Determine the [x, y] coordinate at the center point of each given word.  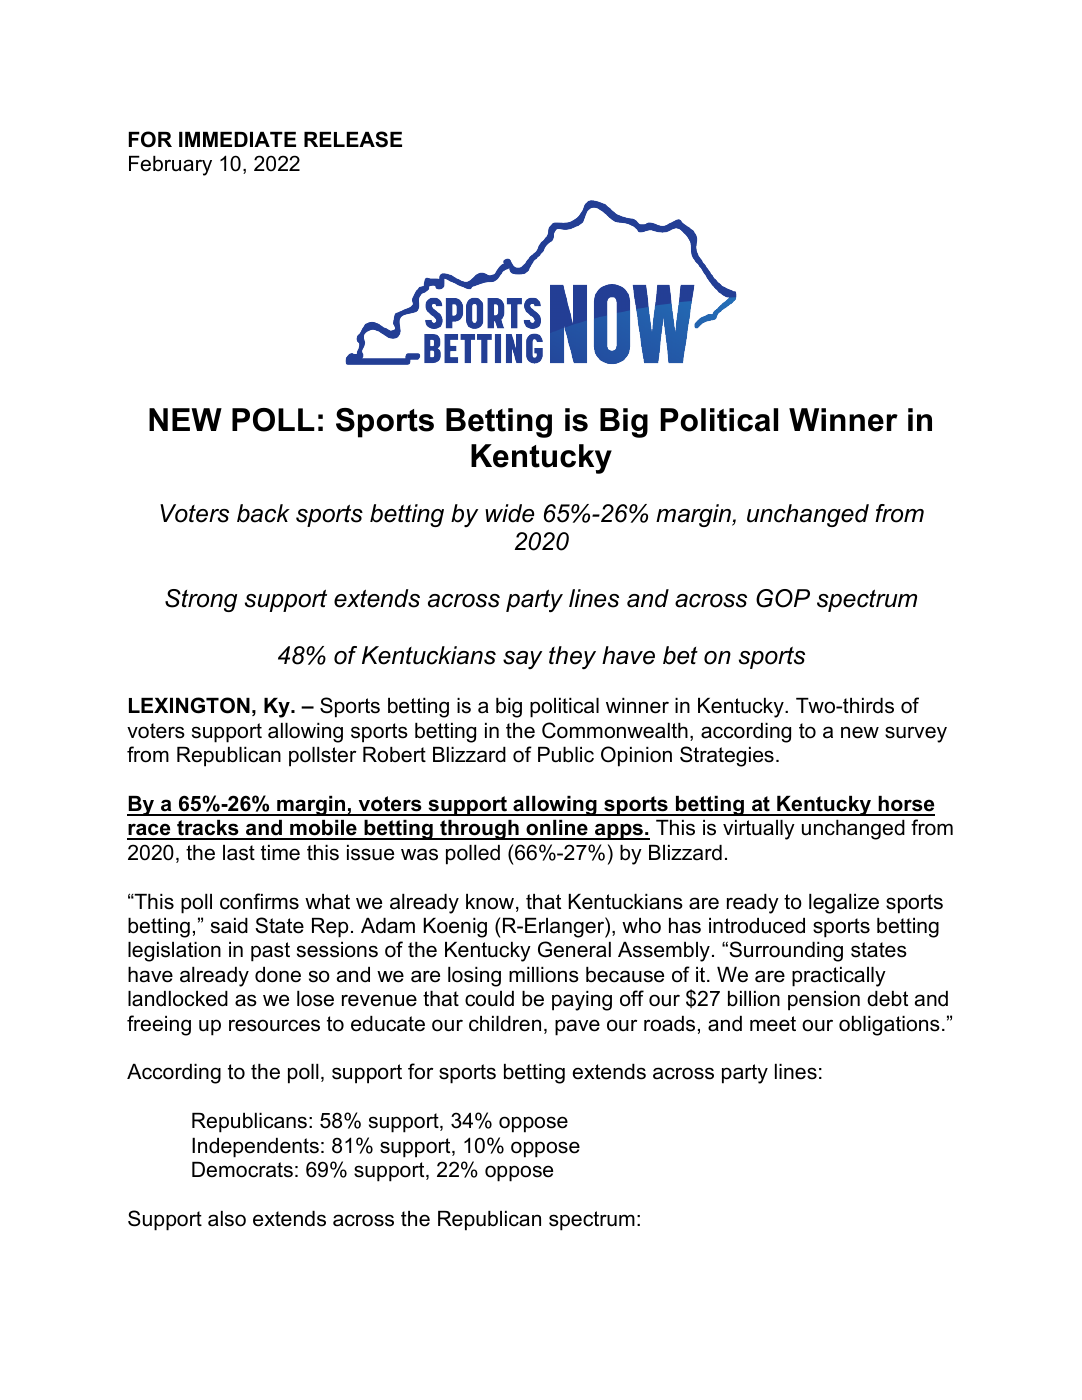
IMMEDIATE [237, 139]
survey [916, 734]
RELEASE [353, 139]
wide [509, 513]
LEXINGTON [189, 705]
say [522, 660]
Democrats [242, 1170]
